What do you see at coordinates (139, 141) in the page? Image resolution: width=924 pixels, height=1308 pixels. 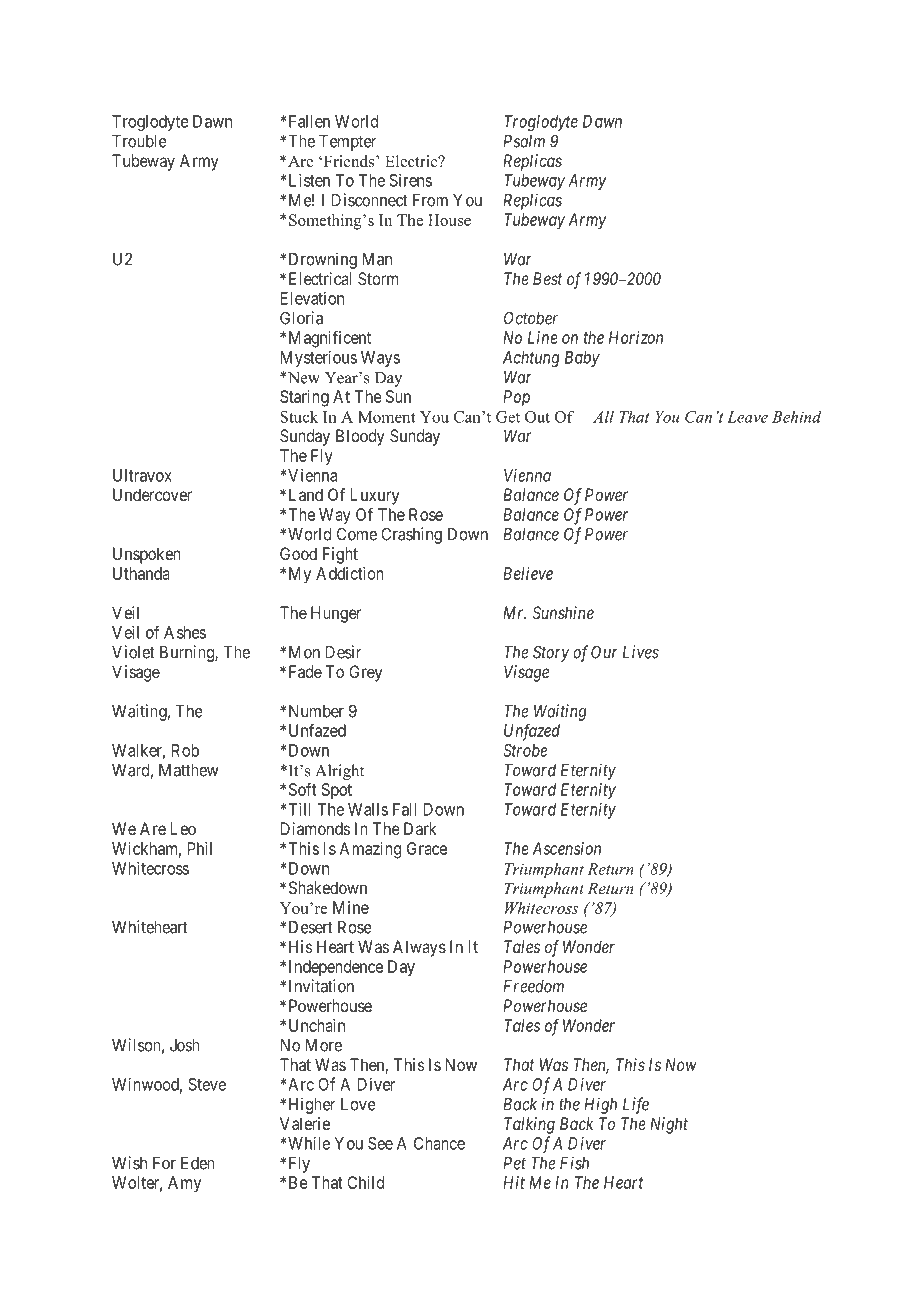 I see `Trouble` at bounding box center [139, 141].
